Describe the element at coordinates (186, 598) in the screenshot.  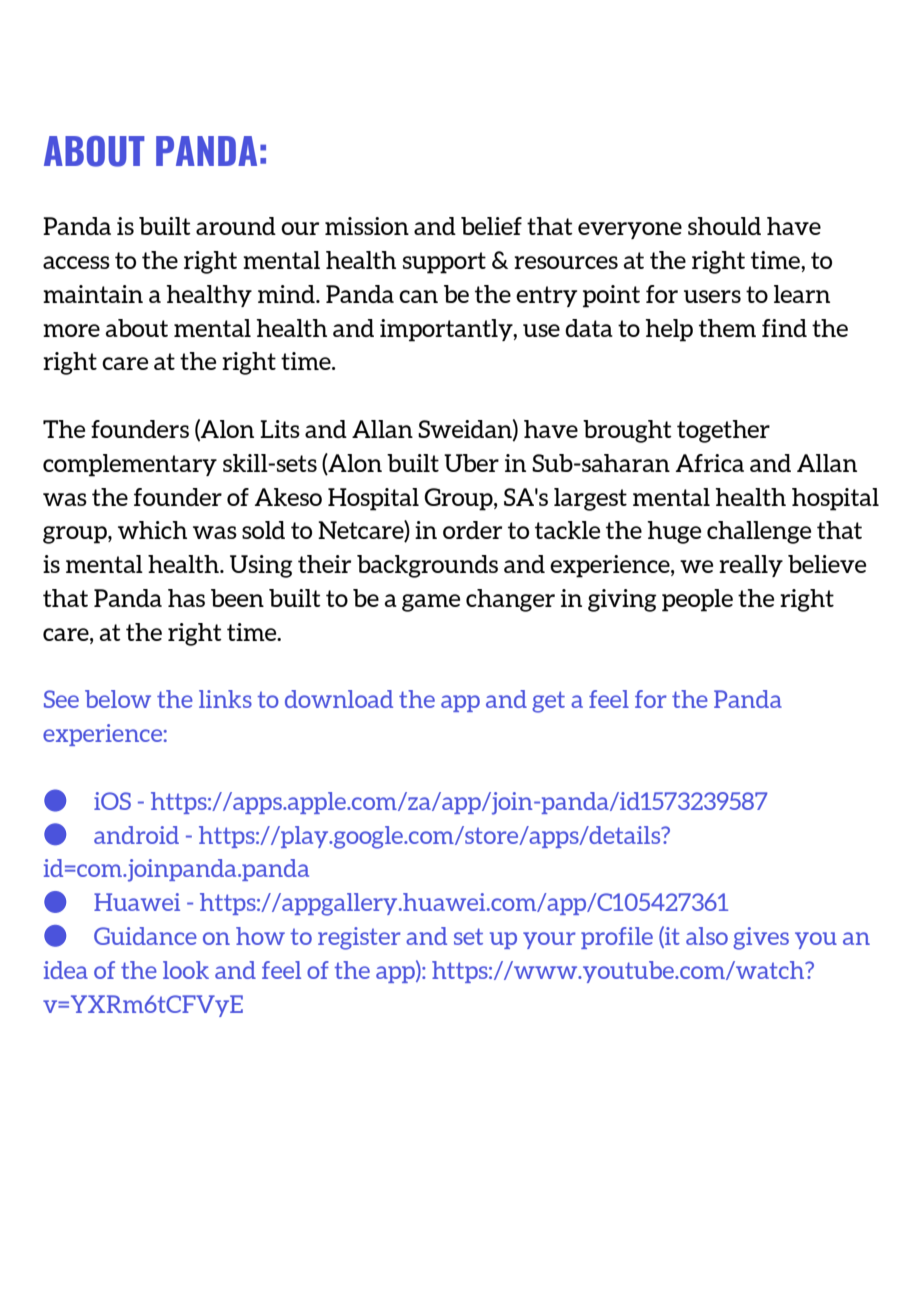
I see `has` at that location.
